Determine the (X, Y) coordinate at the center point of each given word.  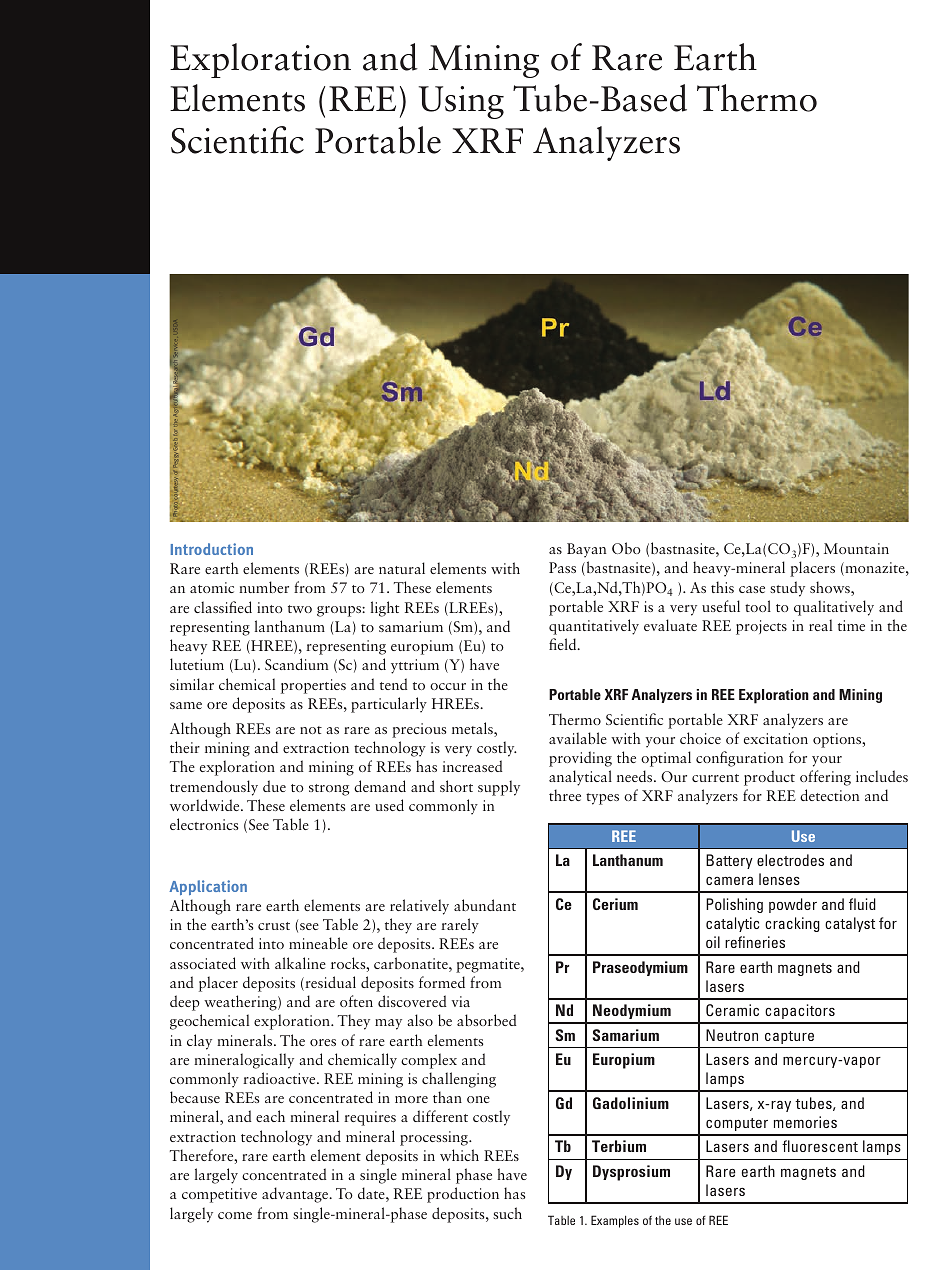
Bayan (587, 550)
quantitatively (594, 627)
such (507, 1213)
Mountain (856, 548)
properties (313, 686)
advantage (296, 1195)
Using (461, 102)
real (820, 625)
